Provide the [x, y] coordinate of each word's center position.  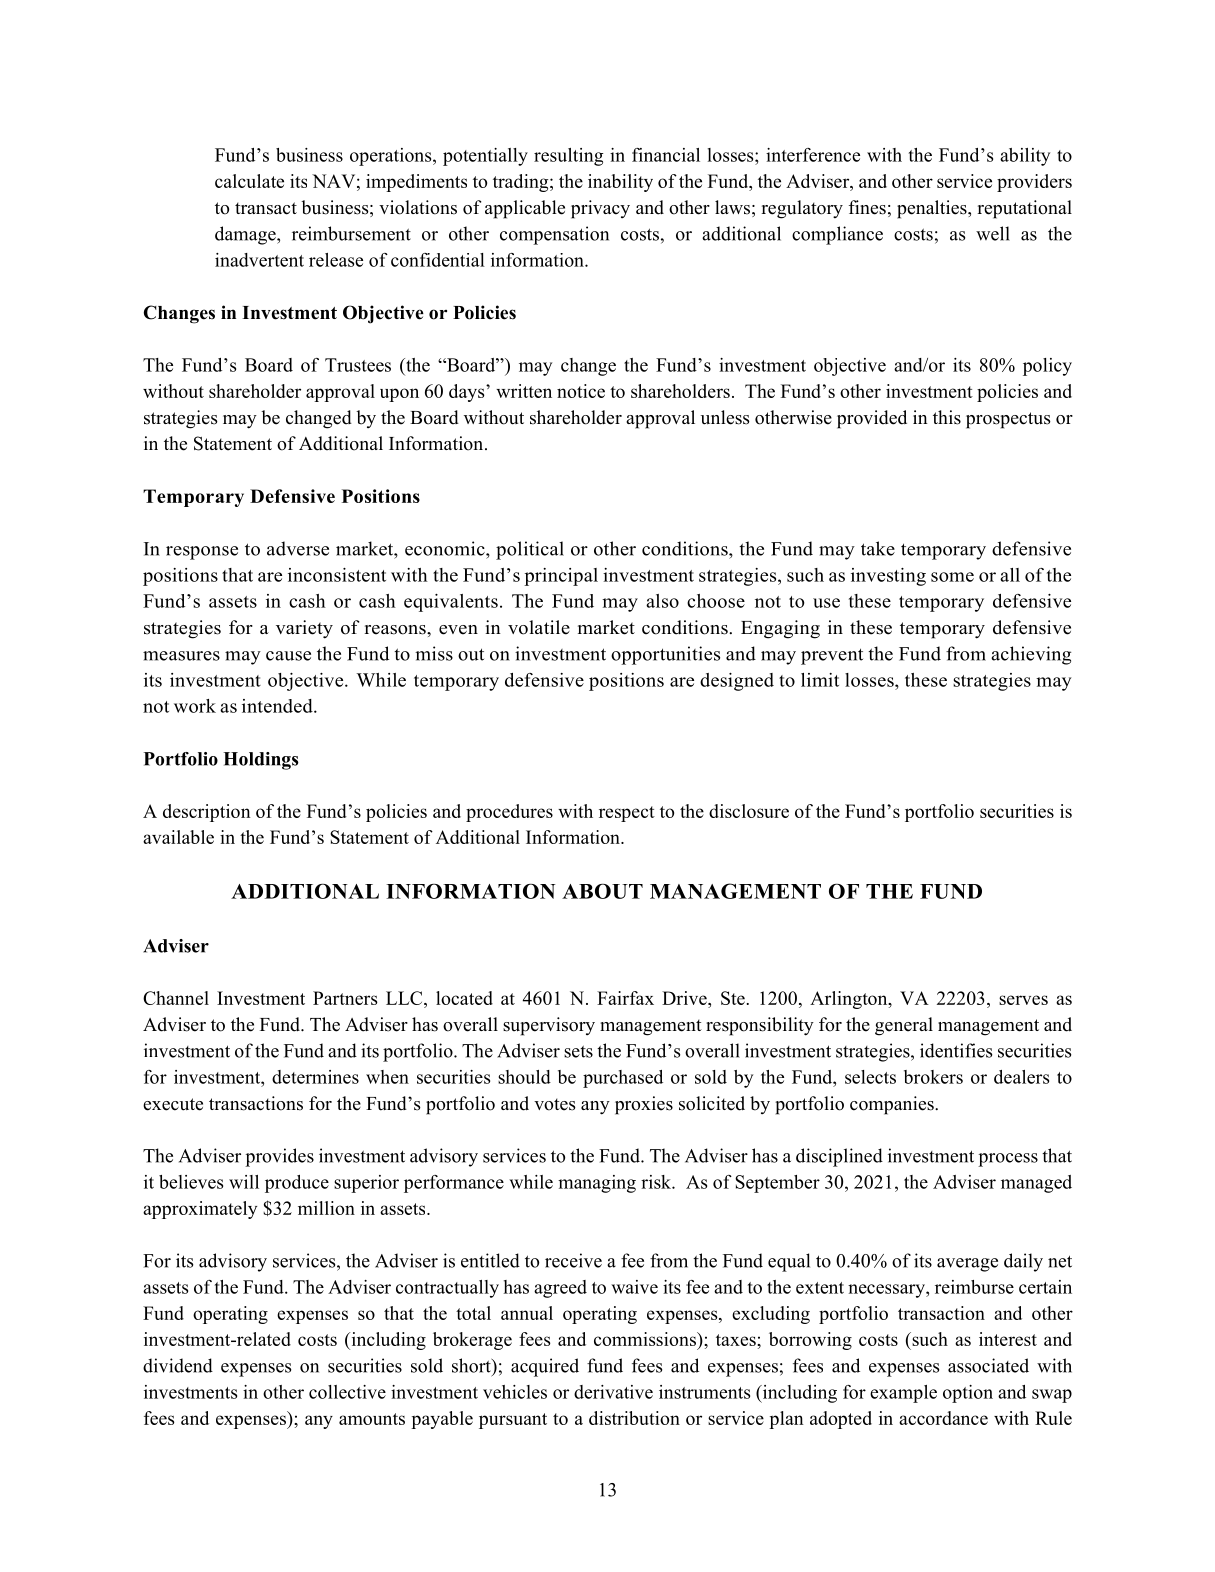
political [530, 550]
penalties [933, 209]
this [947, 417]
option [968, 1394]
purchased [623, 1079]
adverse [298, 548]
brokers [933, 1077]
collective [347, 1392]
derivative [613, 1392]
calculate [249, 181]
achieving [1031, 655]
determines [315, 1077]
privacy [600, 209]
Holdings [261, 761]
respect [627, 814]
